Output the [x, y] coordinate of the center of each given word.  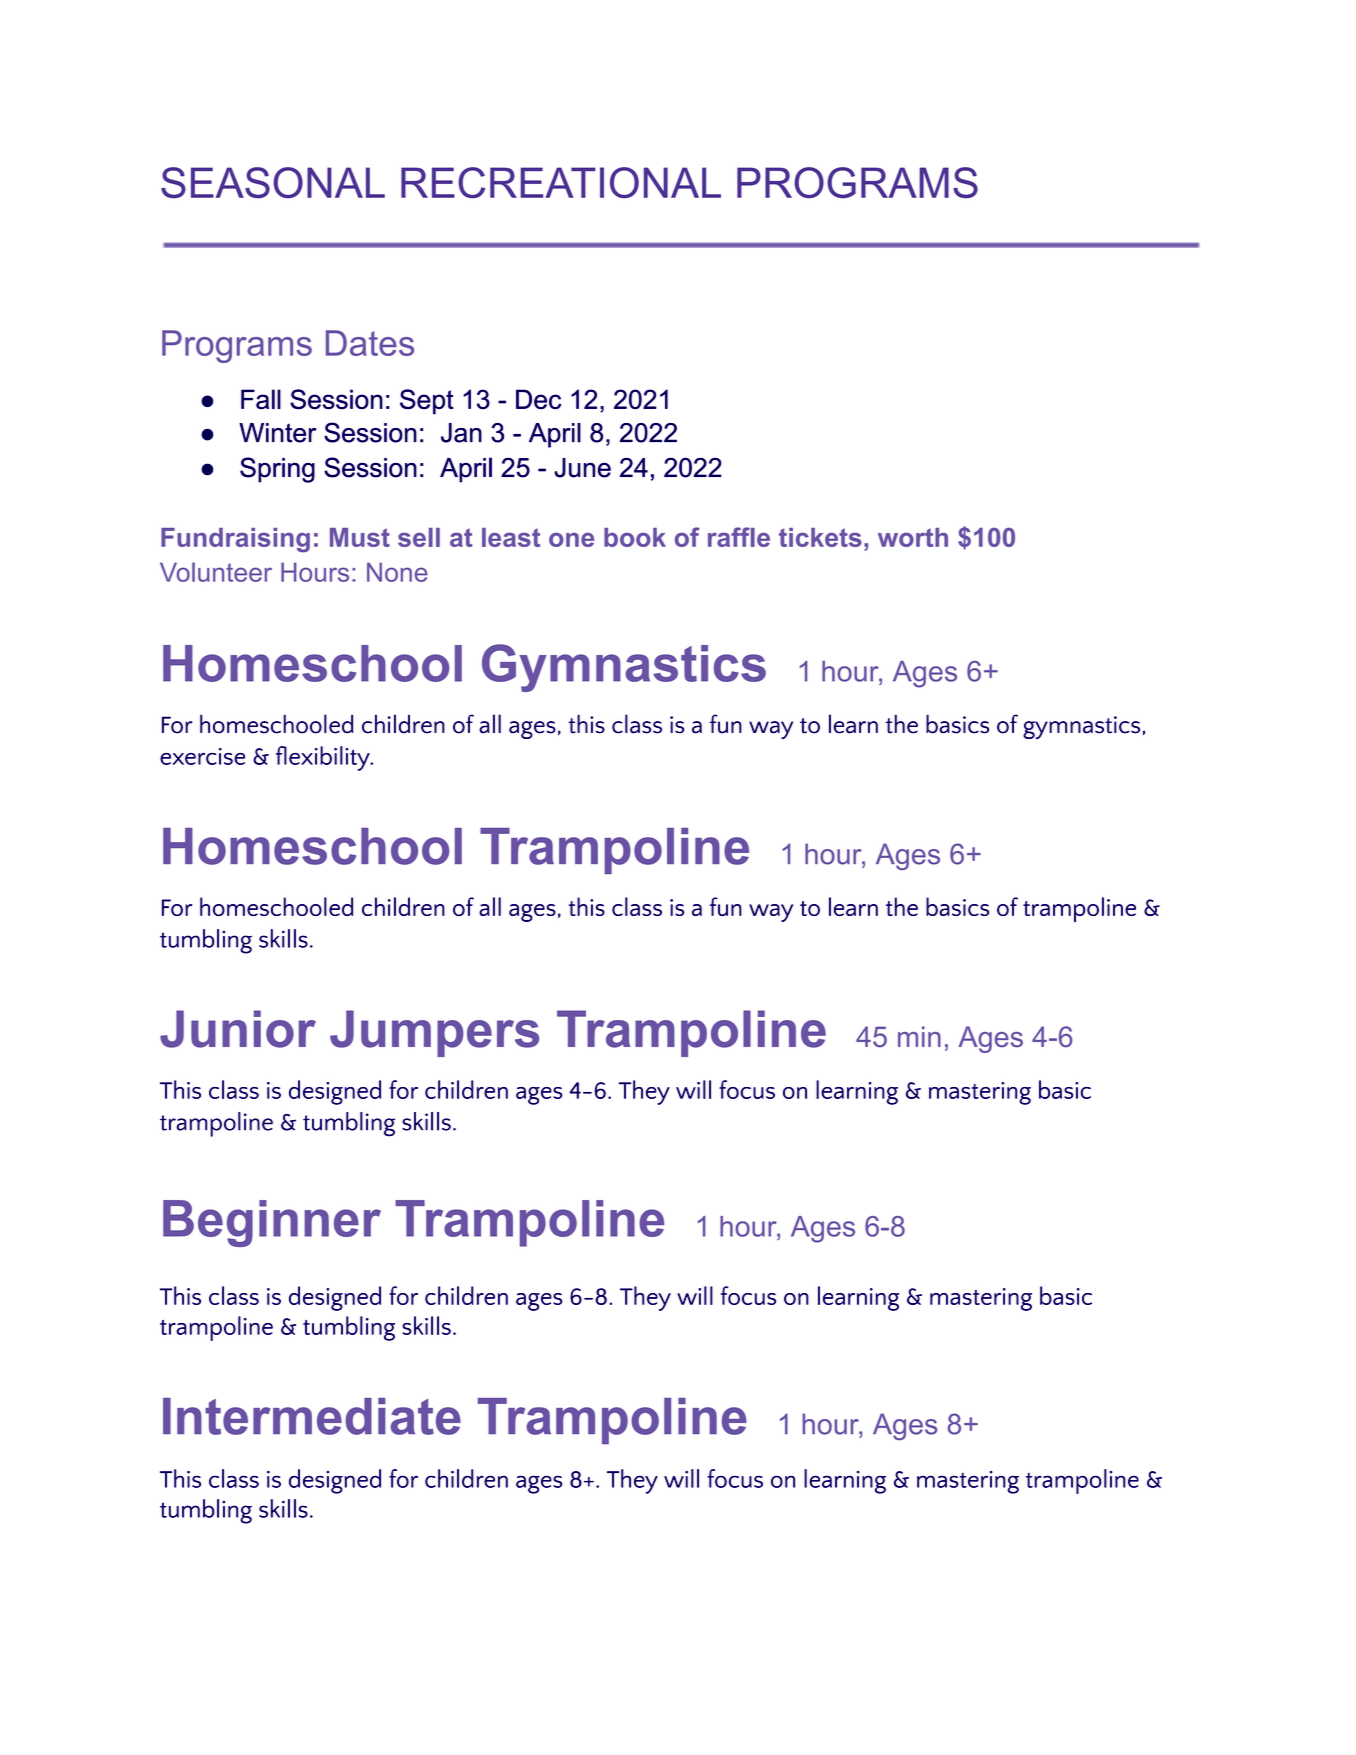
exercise [202, 756]
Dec [538, 399]
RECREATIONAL [561, 182]
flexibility [324, 758]
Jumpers [434, 1033]
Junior [238, 1029]
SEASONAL [273, 182]
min [919, 1036]
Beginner [272, 1223]
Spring [277, 470]
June [582, 468]
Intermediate [312, 1416]
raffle [739, 537]
